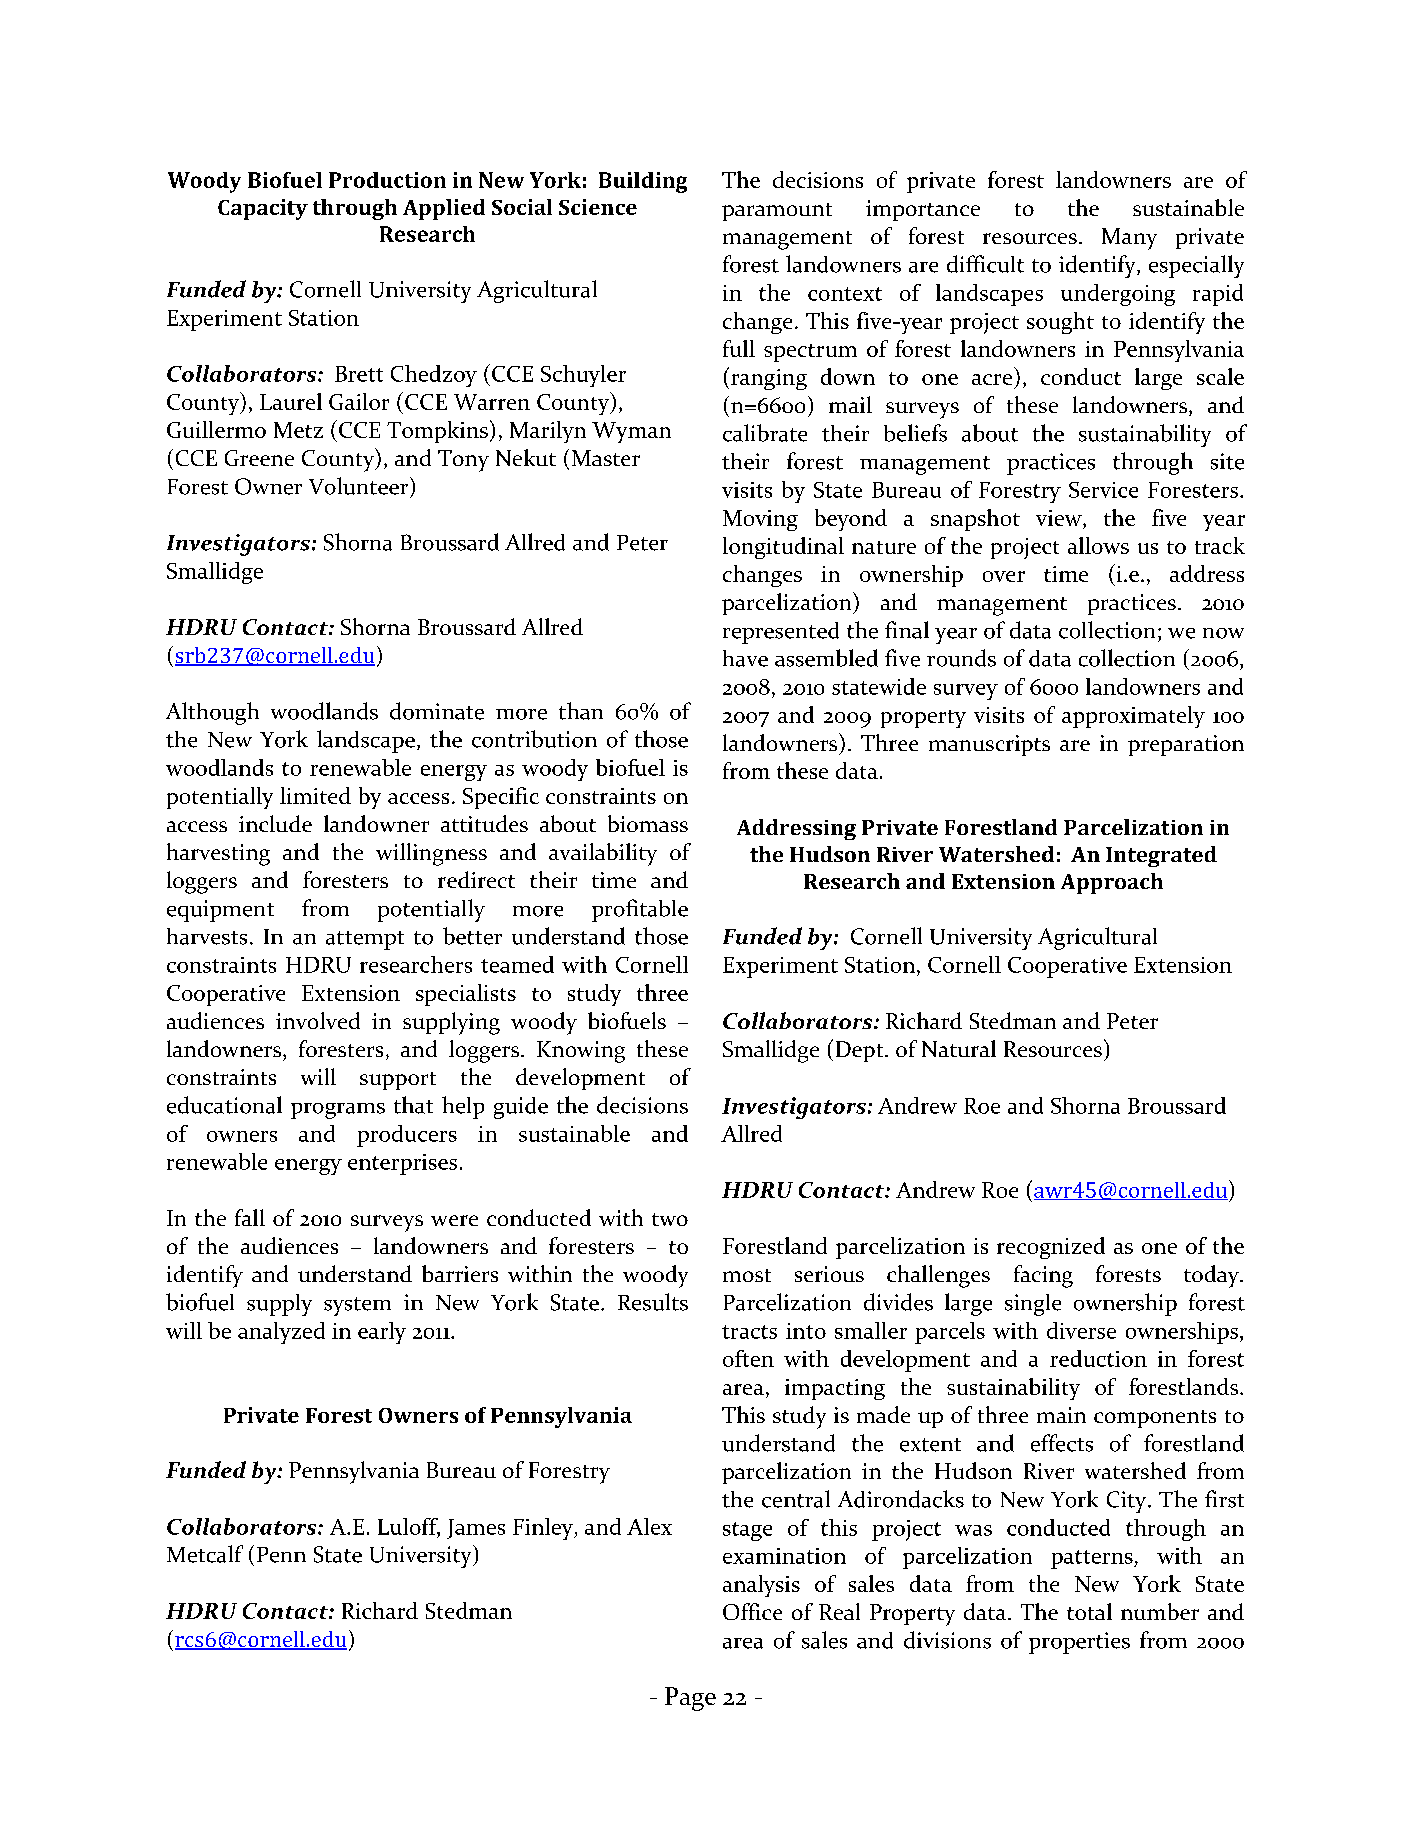  I want to click on profitable, so click(640, 910).
